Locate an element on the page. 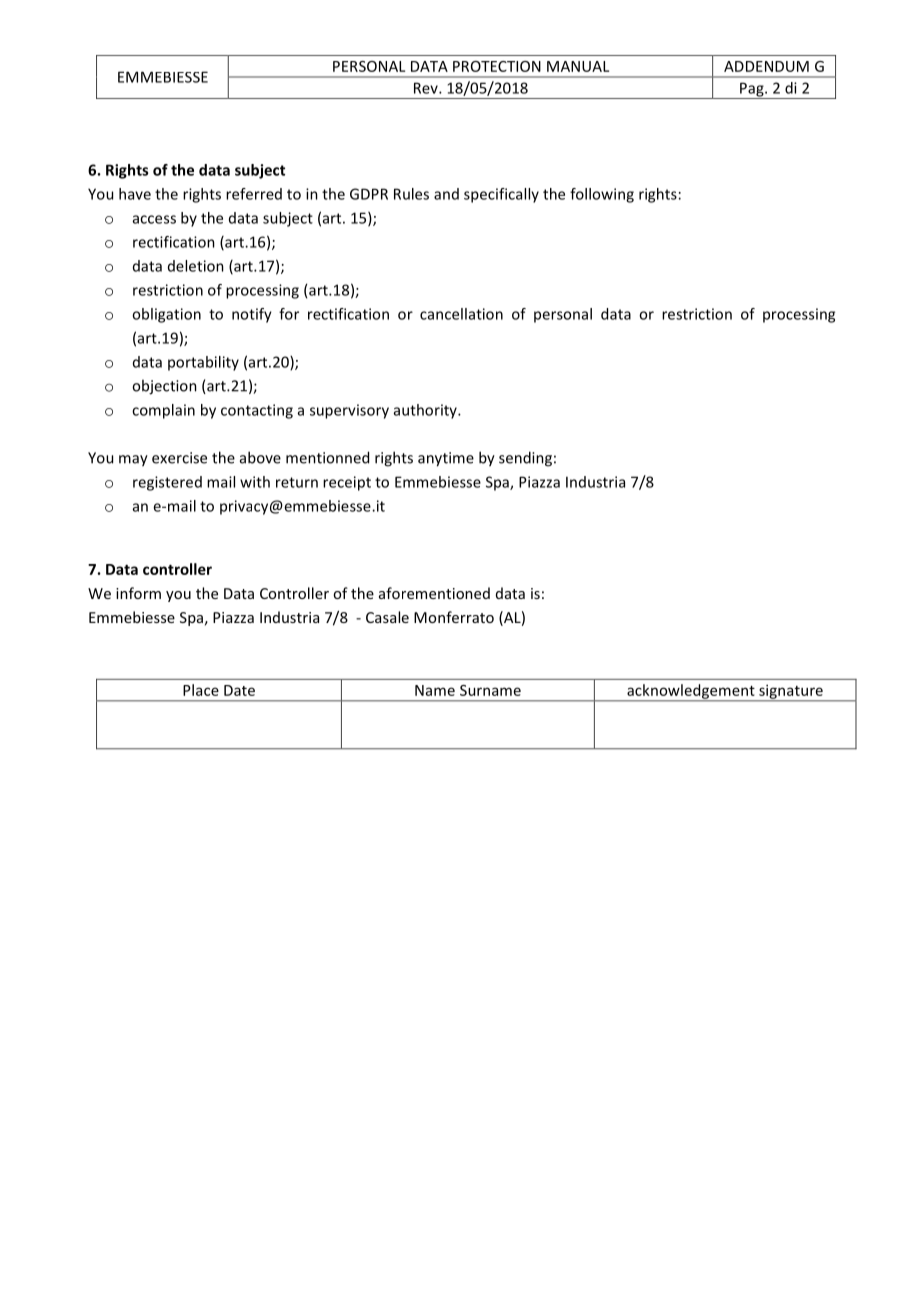  portability is located at coordinates (203, 363).
